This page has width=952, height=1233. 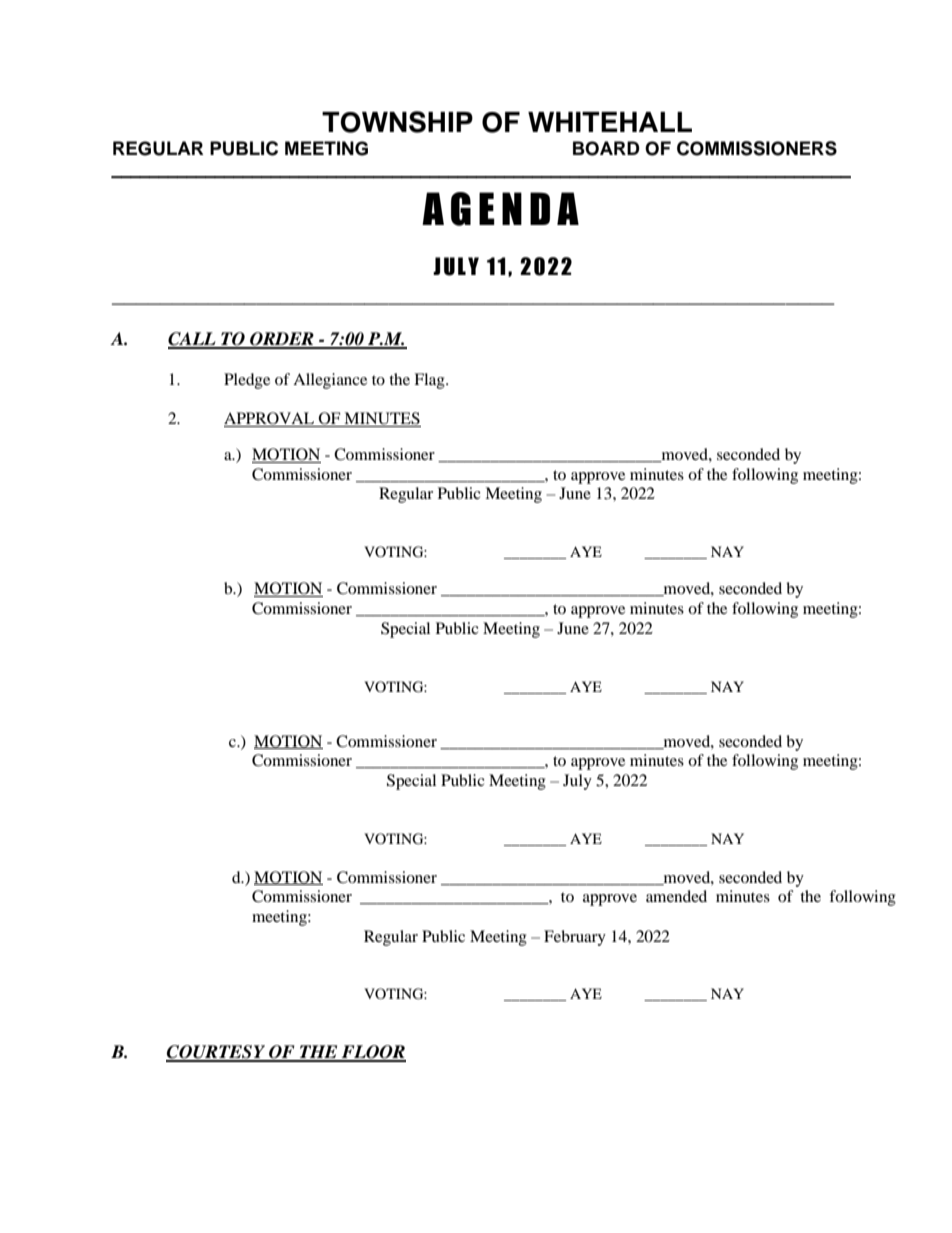 What do you see at coordinates (217, 1053) in the page?
I see `COURTESY` at bounding box center [217, 1053].
